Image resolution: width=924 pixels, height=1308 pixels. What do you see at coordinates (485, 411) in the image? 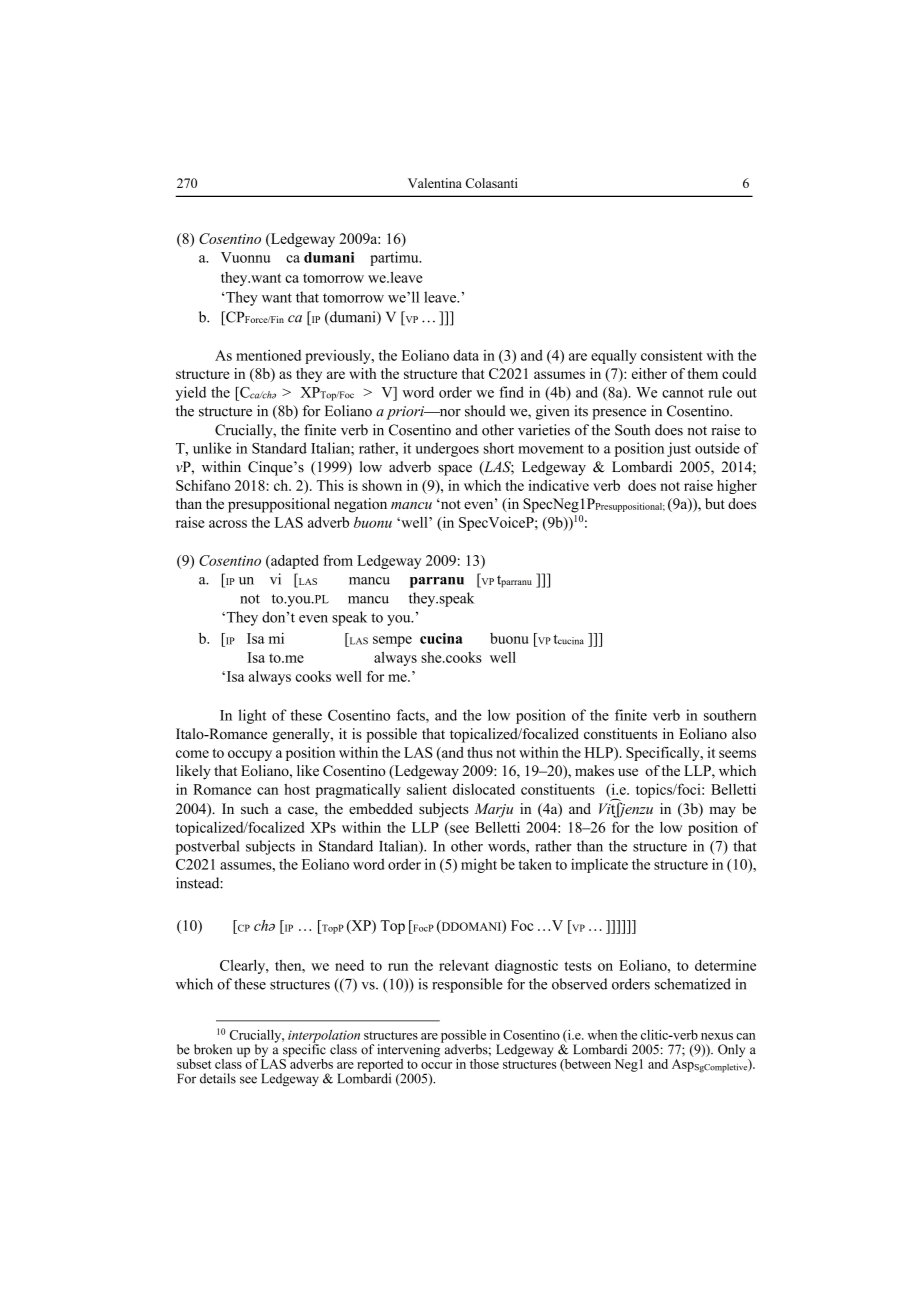
I see `should` at bounding box center [485, 411].
